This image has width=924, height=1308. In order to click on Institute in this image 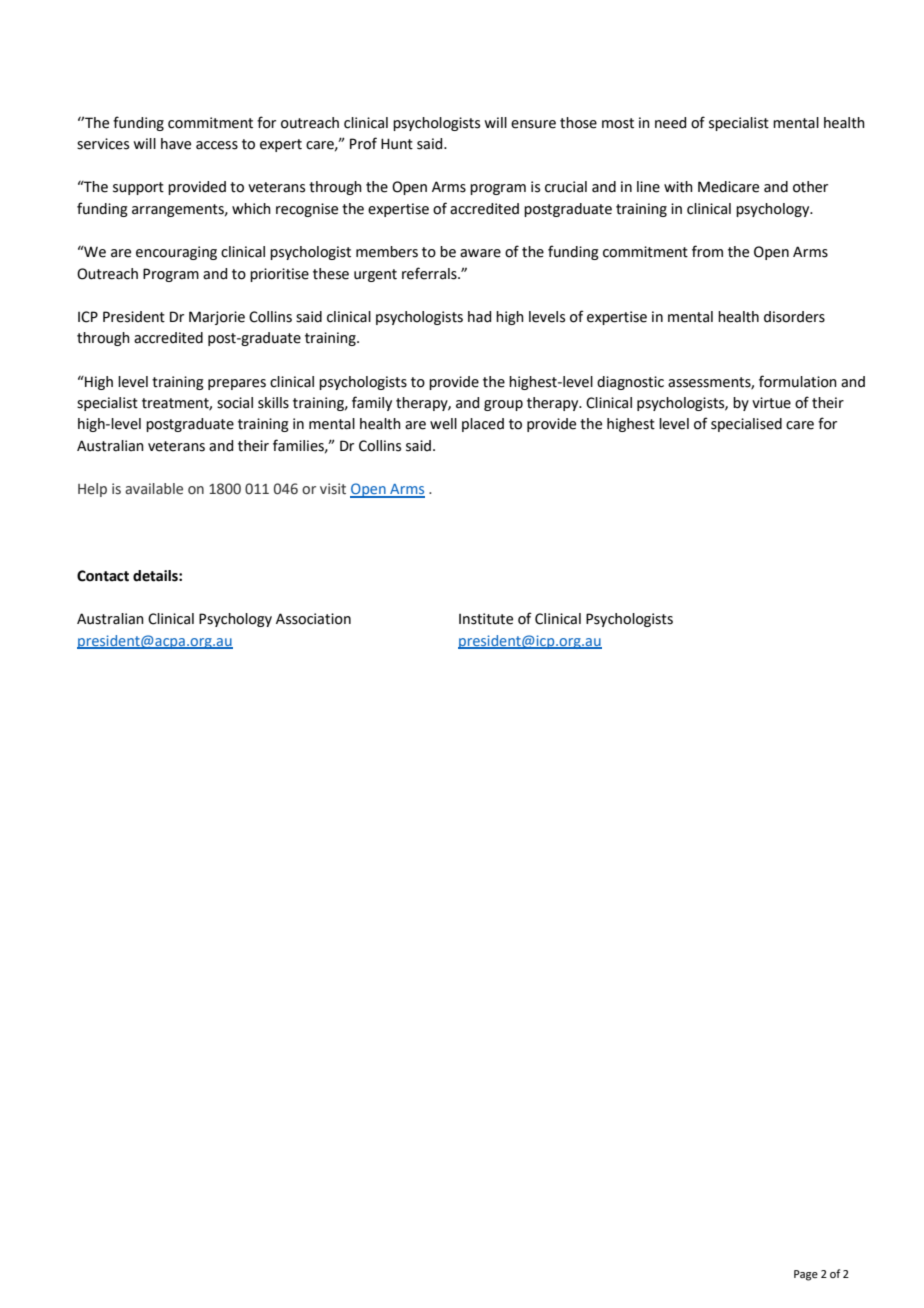, I will do `click(486, 619)`.
